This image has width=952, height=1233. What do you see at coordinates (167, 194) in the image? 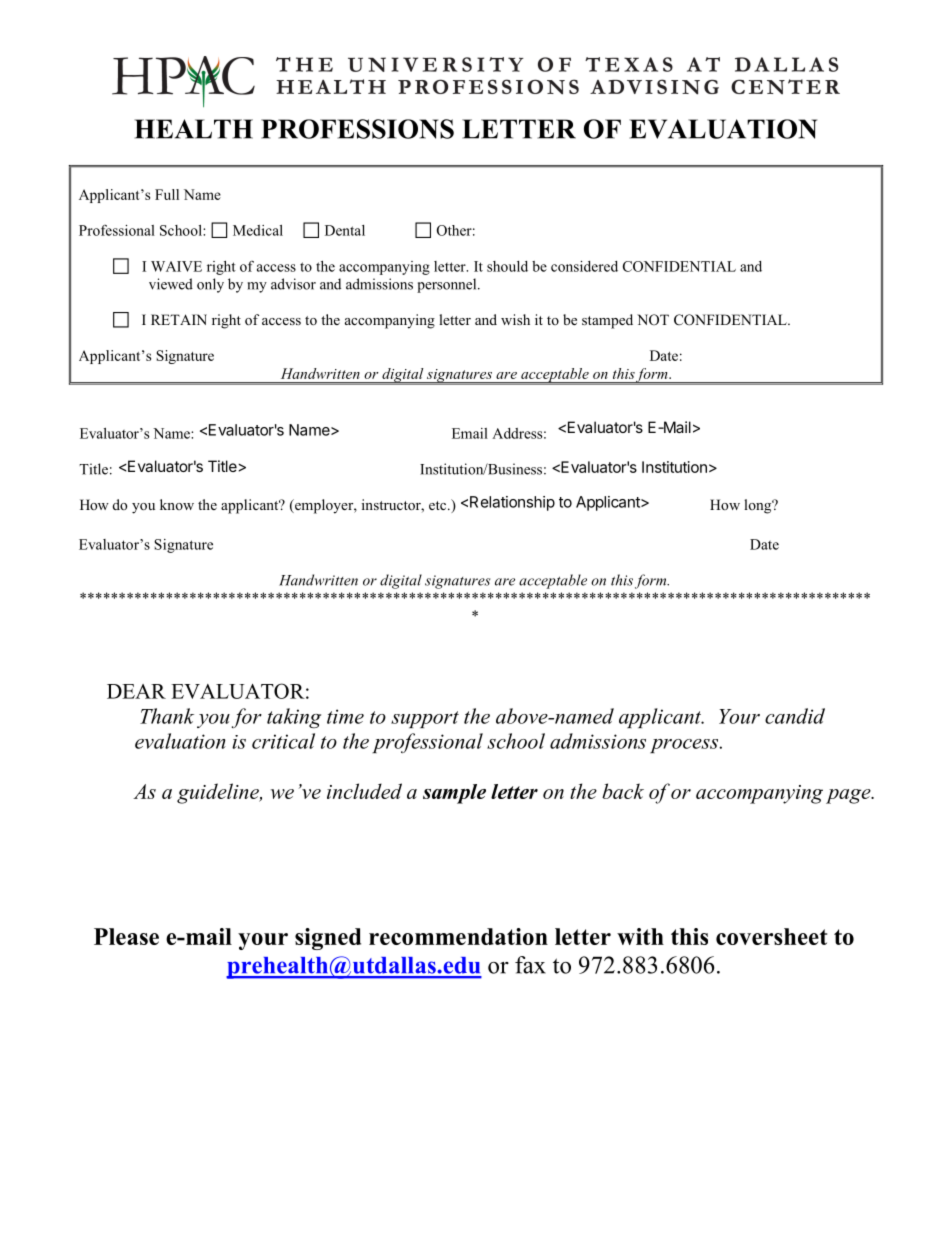
I see `Full` at bounding box center [167, 194].
